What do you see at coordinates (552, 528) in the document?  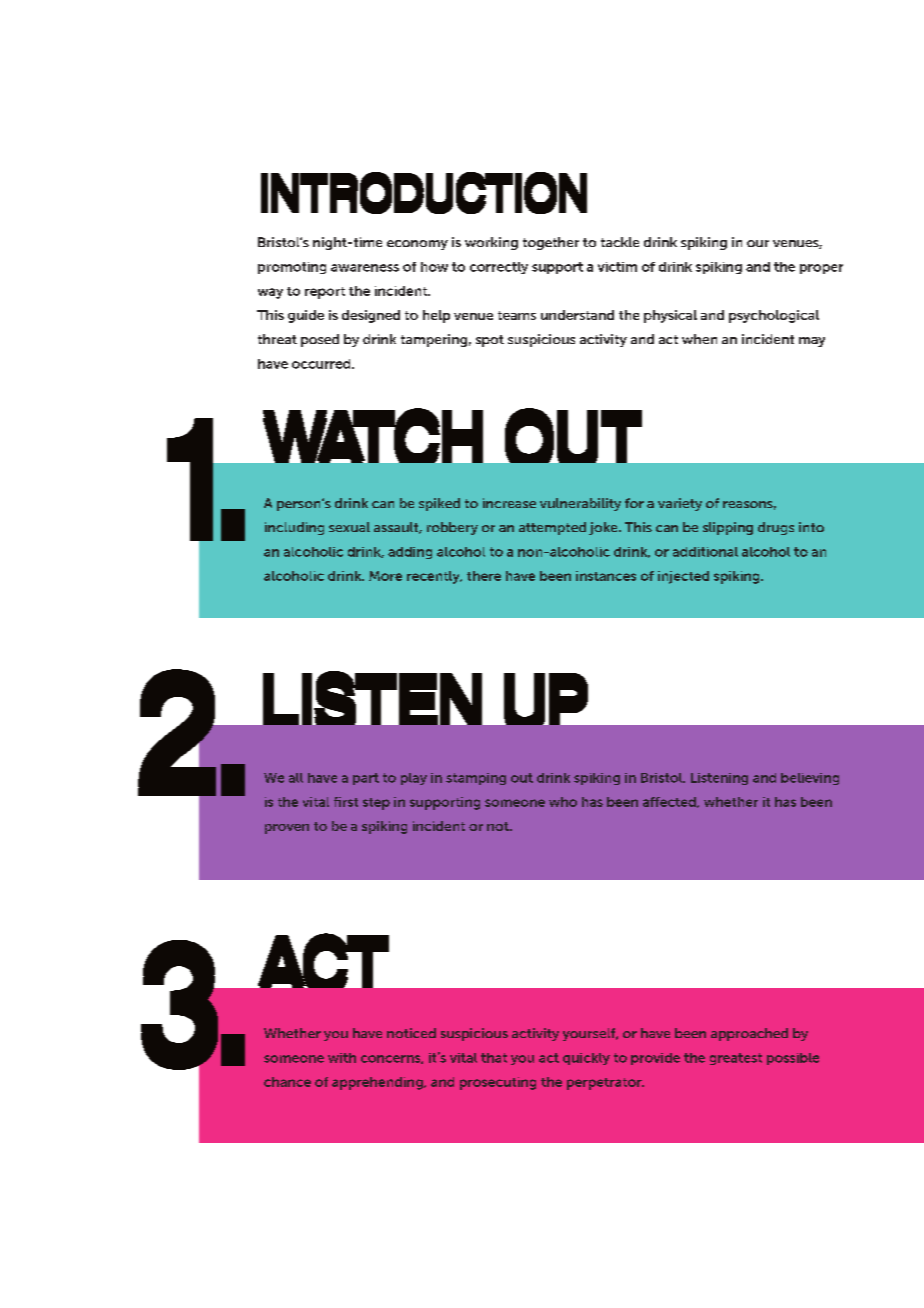 I see `attempted` at bounding box center [552, 528].
